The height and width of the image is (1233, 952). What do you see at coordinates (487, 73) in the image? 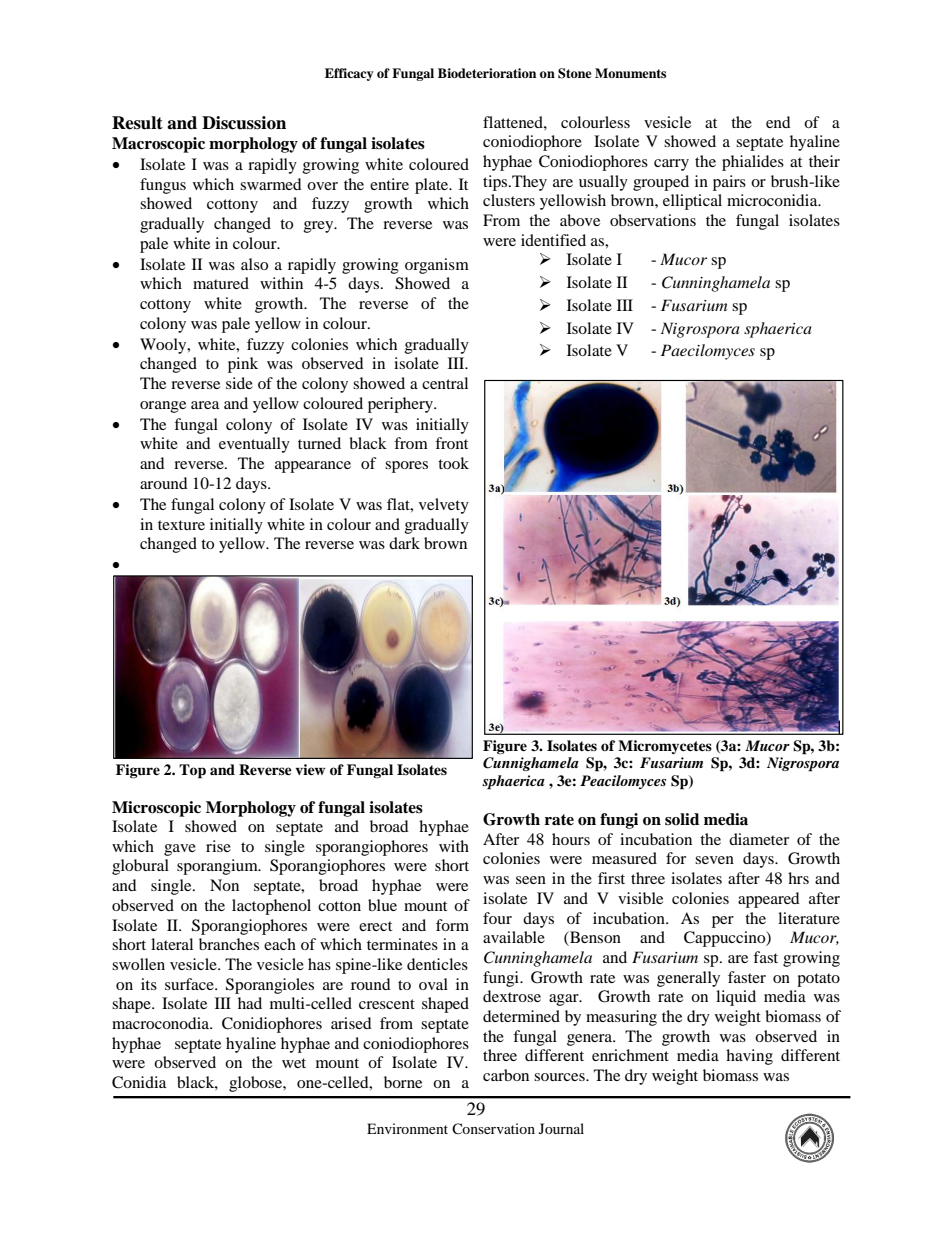
I see `Biodeterioration` at bounding box center [487, 73].
